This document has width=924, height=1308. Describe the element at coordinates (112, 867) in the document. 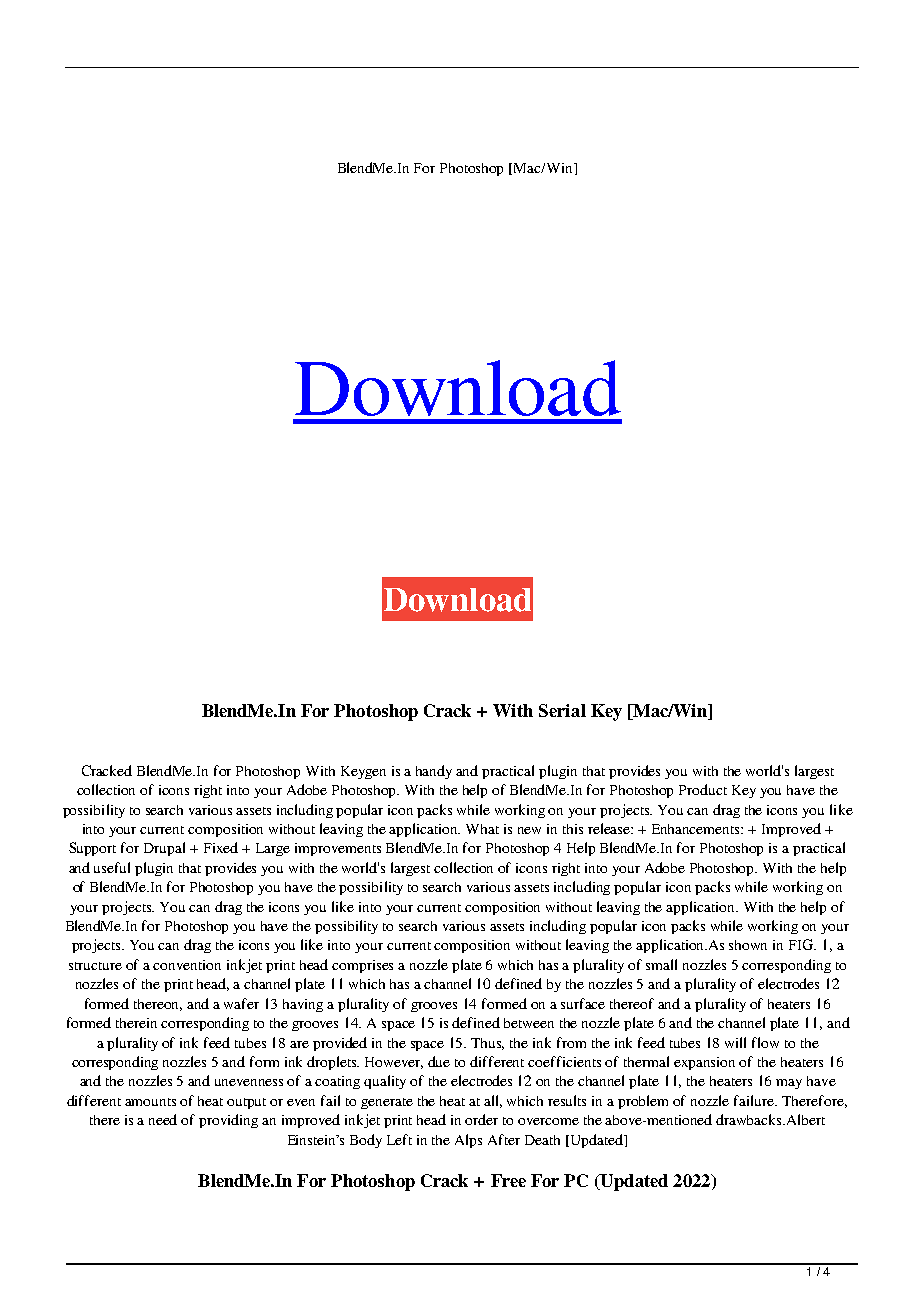

I see `useful` at that location.
